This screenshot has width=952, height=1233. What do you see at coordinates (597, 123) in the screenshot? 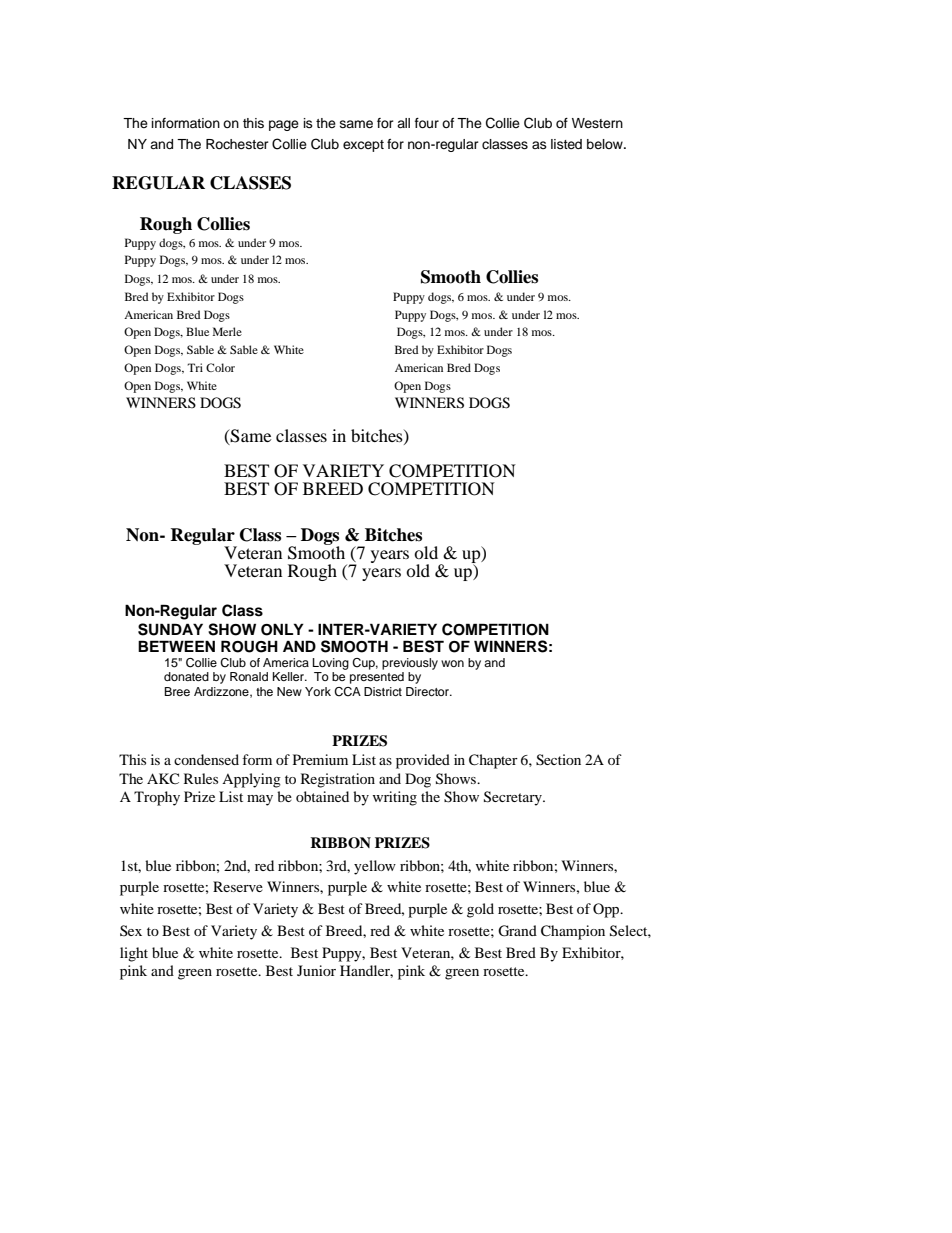
I see `Western` at bounding box center [597, 123].
